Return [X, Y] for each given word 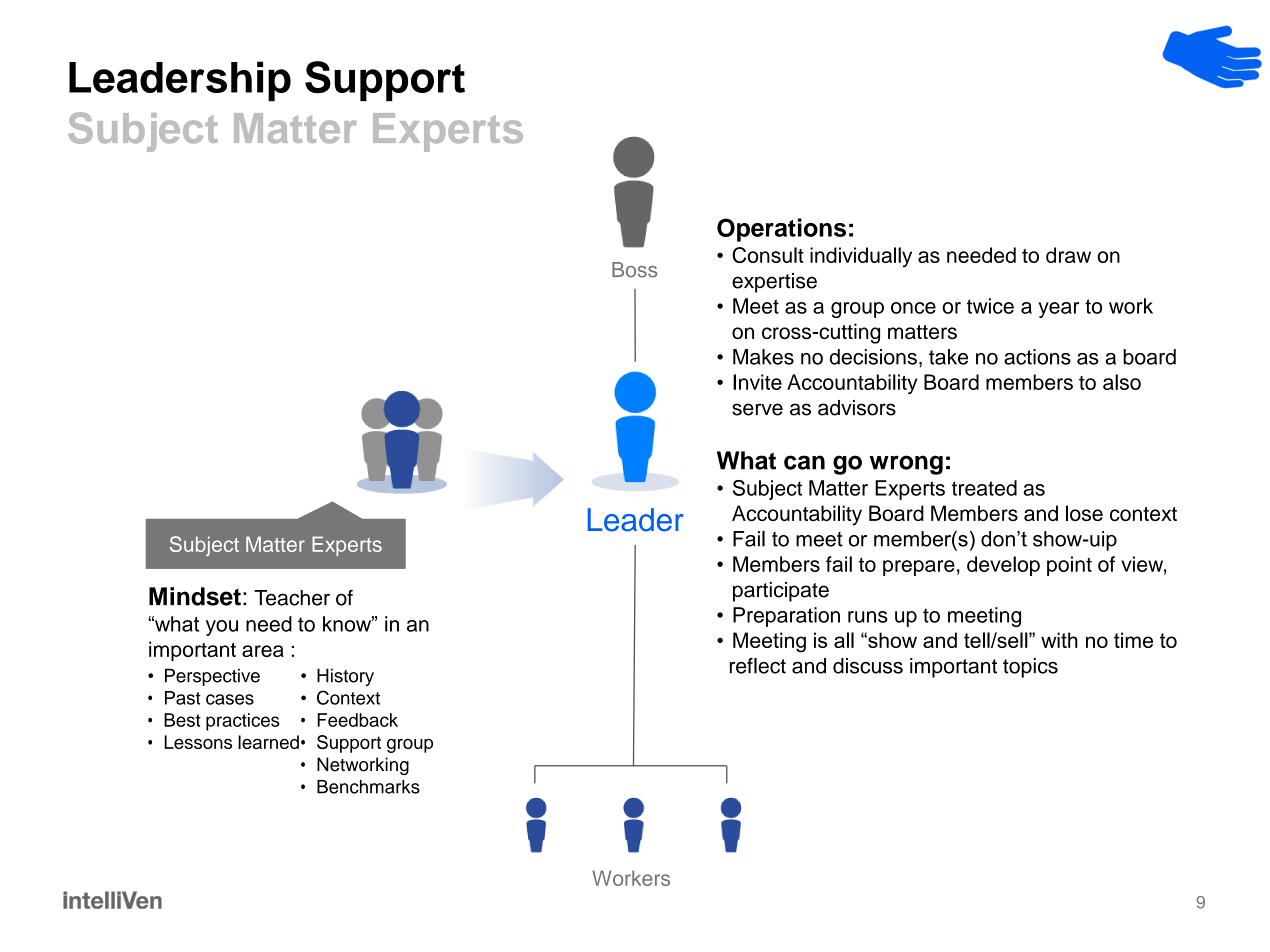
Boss [634, 270]
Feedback [357, 720]
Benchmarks [368, 787]
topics [1030, 668]
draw [1068, 255]
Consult [768, 255]
